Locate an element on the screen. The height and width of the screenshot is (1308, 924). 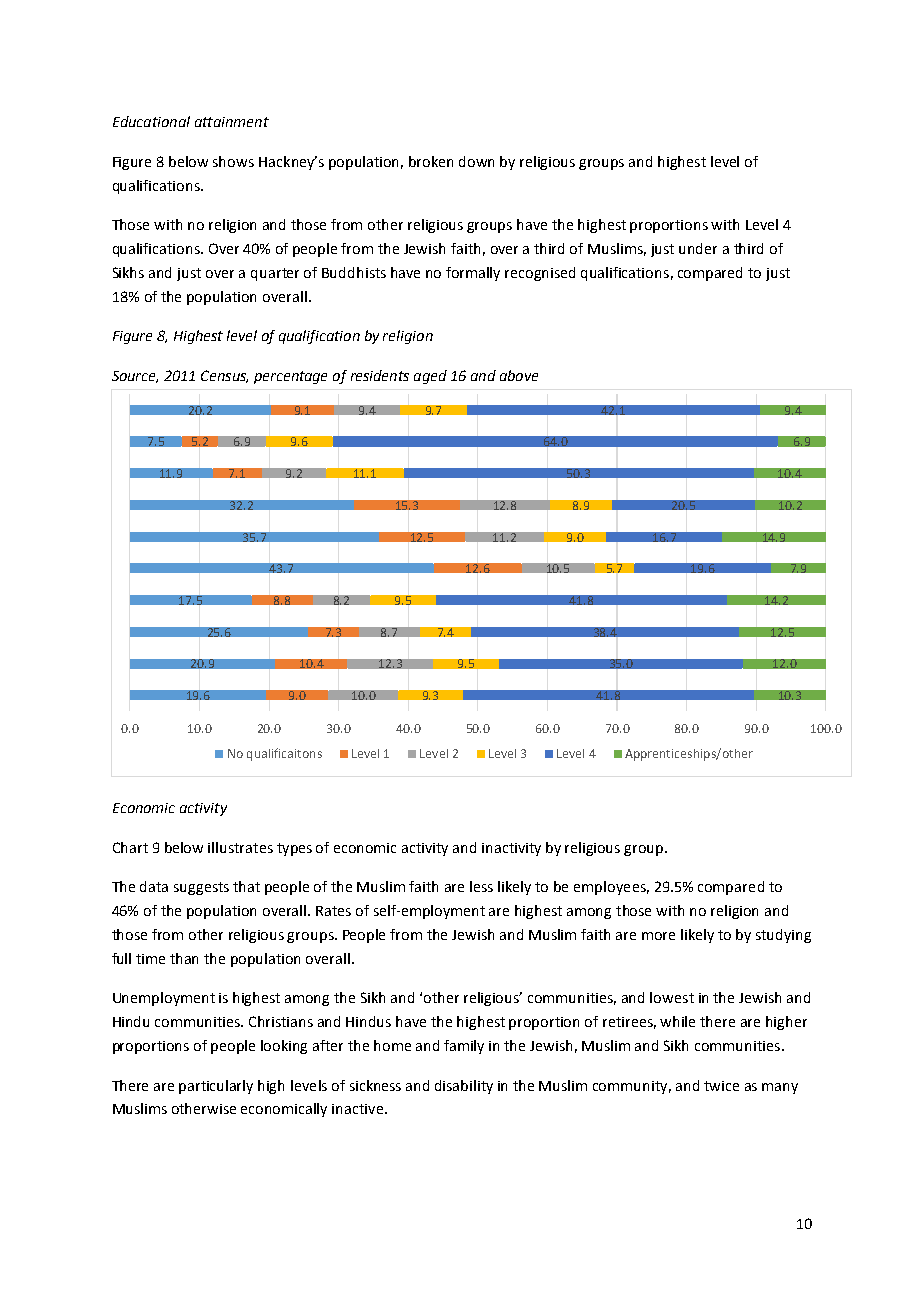
particularly is located at coordinates (216, 1087).
